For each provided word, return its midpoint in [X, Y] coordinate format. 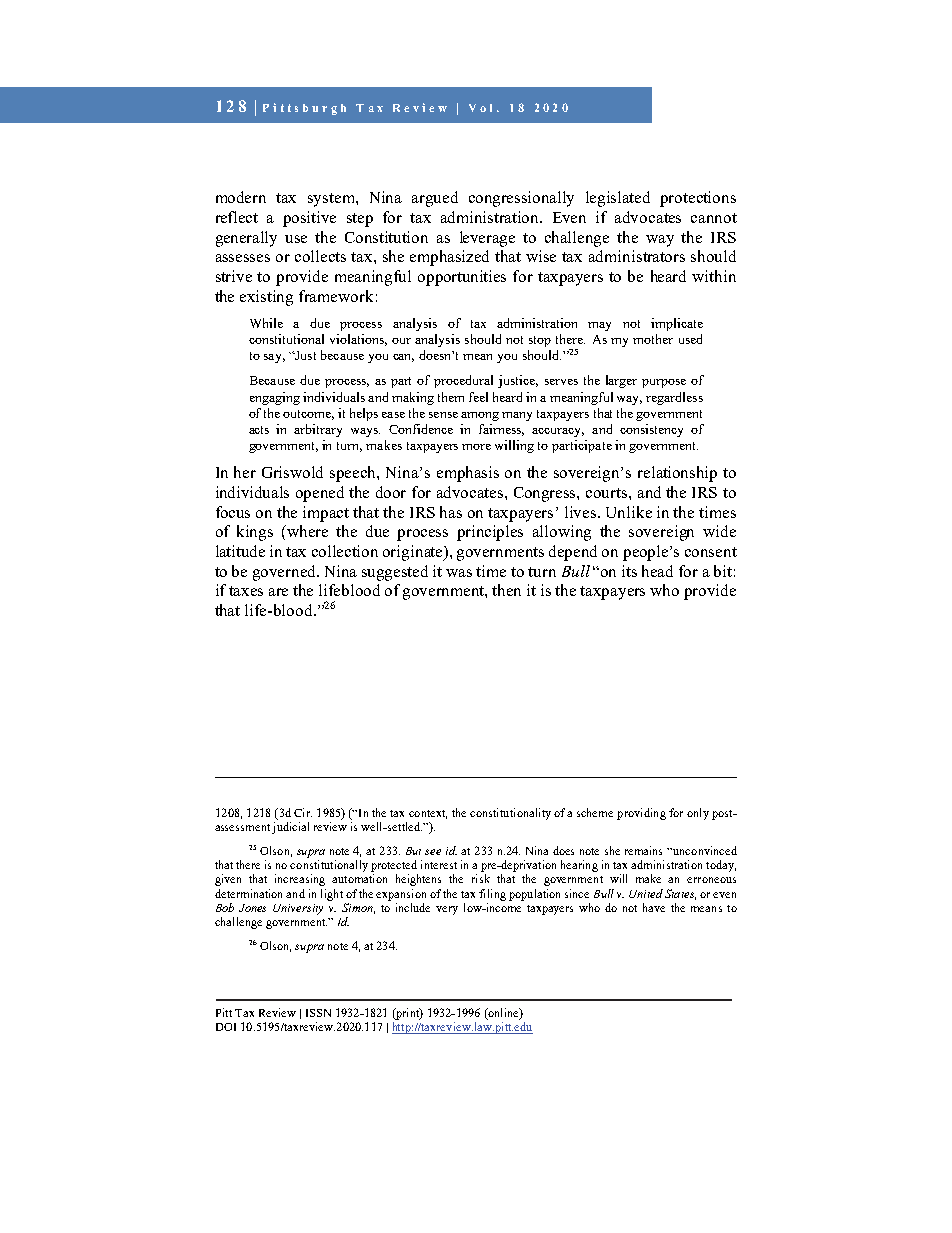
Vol [480, 108]
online [503, 1014]
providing [641, 814]
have [654, 907]
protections [698, 199]
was [459, 573]
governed [286, 573]
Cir [303, 812]
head [657, 571]
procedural [463, 381]
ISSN [318, 1013]
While [266, 323]
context [428, 814]
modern [241, 197]
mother [653, 339]
